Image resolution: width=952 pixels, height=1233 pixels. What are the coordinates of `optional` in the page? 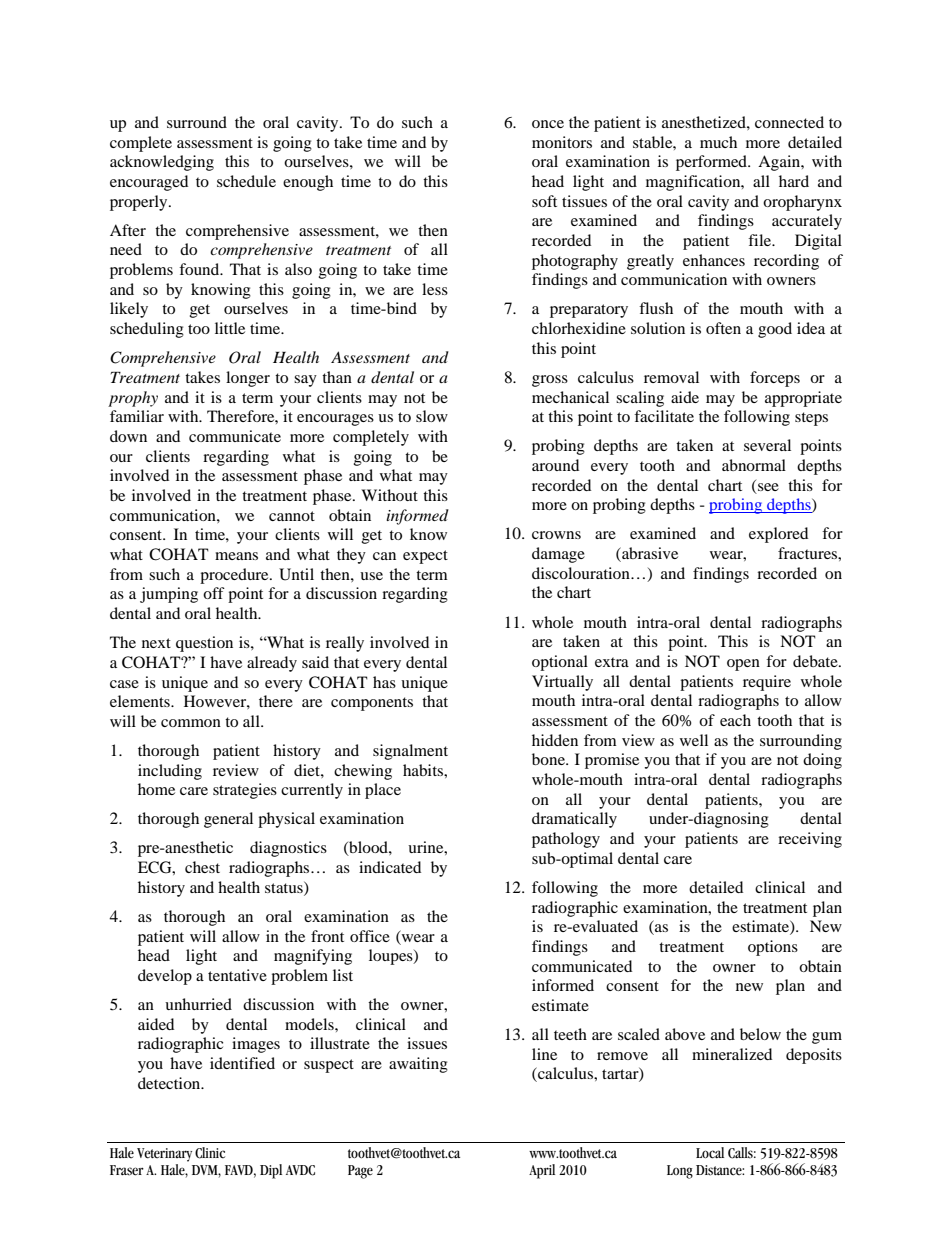 It's located at (560, 663).
